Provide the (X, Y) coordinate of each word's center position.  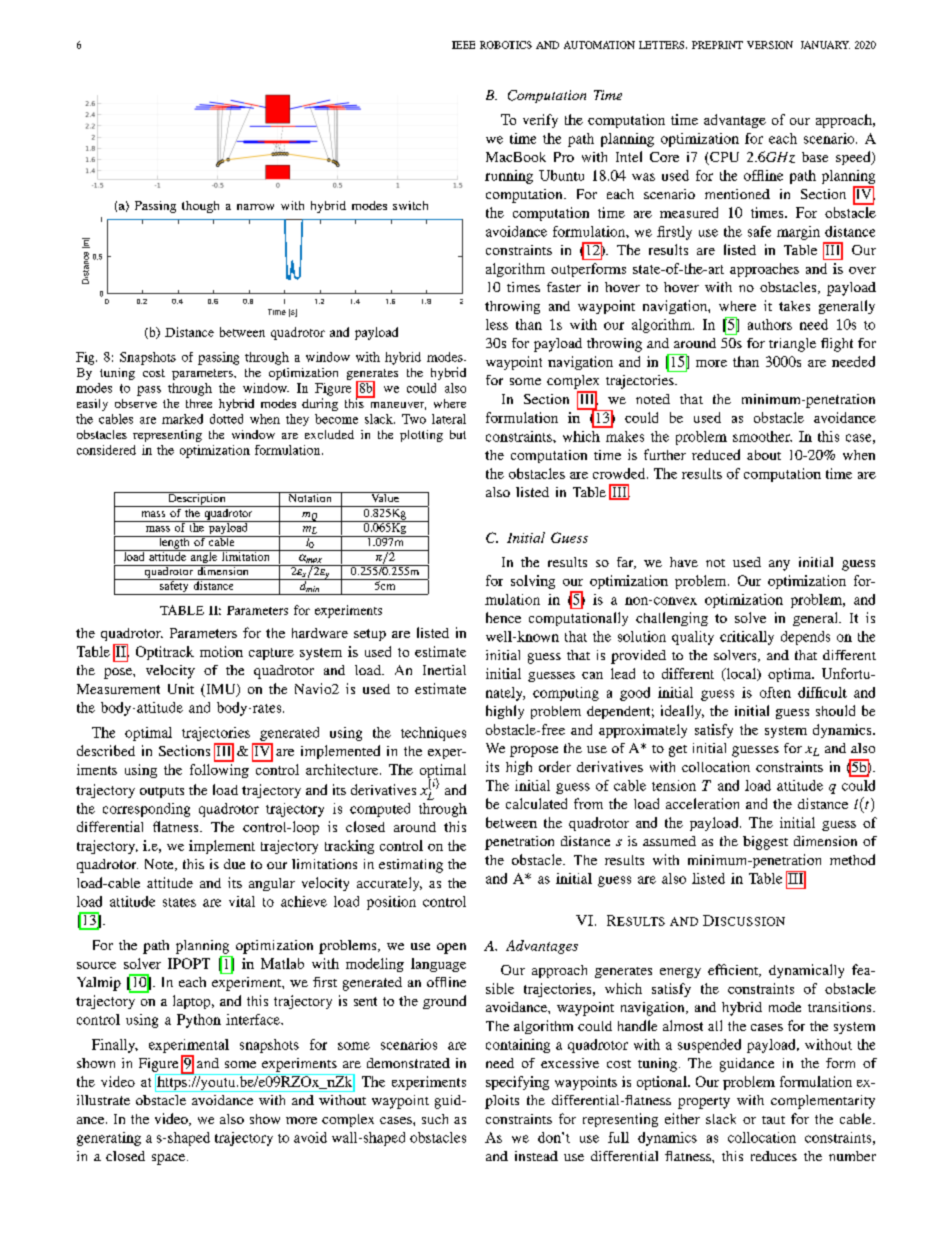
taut (773, 1120)
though (200, 207)
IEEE (463, 45)
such (435, 1119)
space (170, 1159)
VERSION (770, 45)
